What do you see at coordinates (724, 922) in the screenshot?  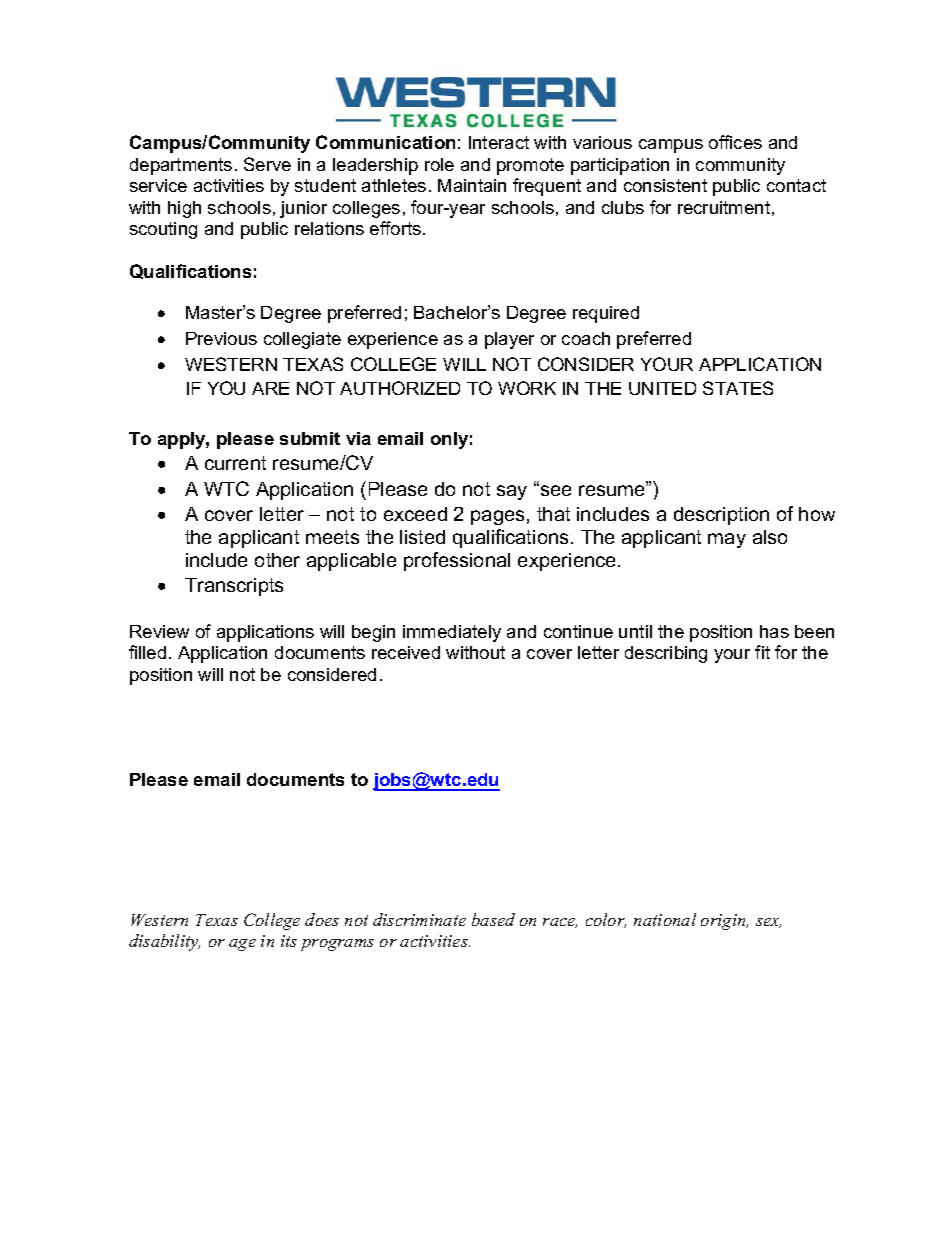 I see `origin` at bounding box center [724, 922].
